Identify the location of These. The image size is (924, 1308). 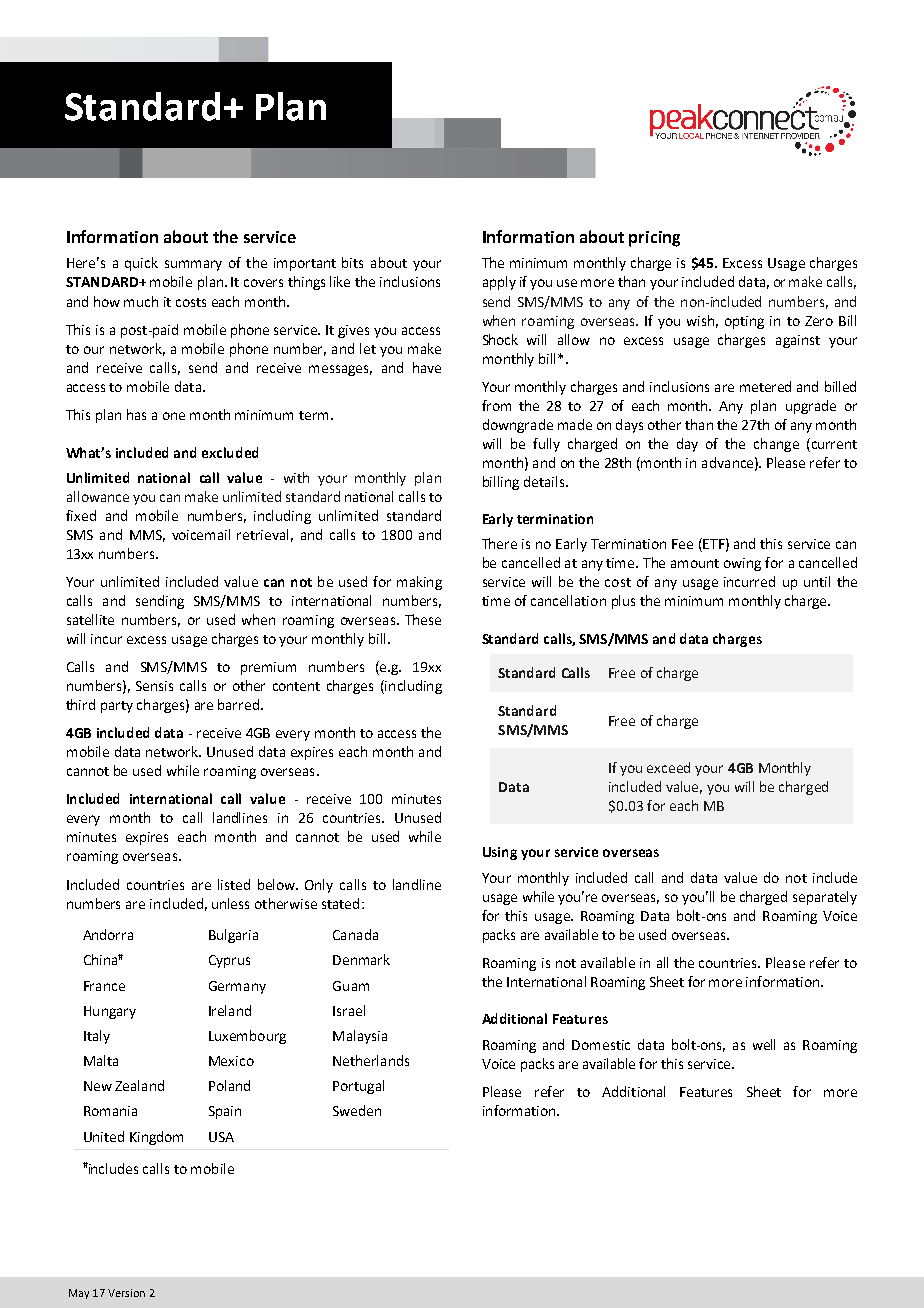
(423, 619).
